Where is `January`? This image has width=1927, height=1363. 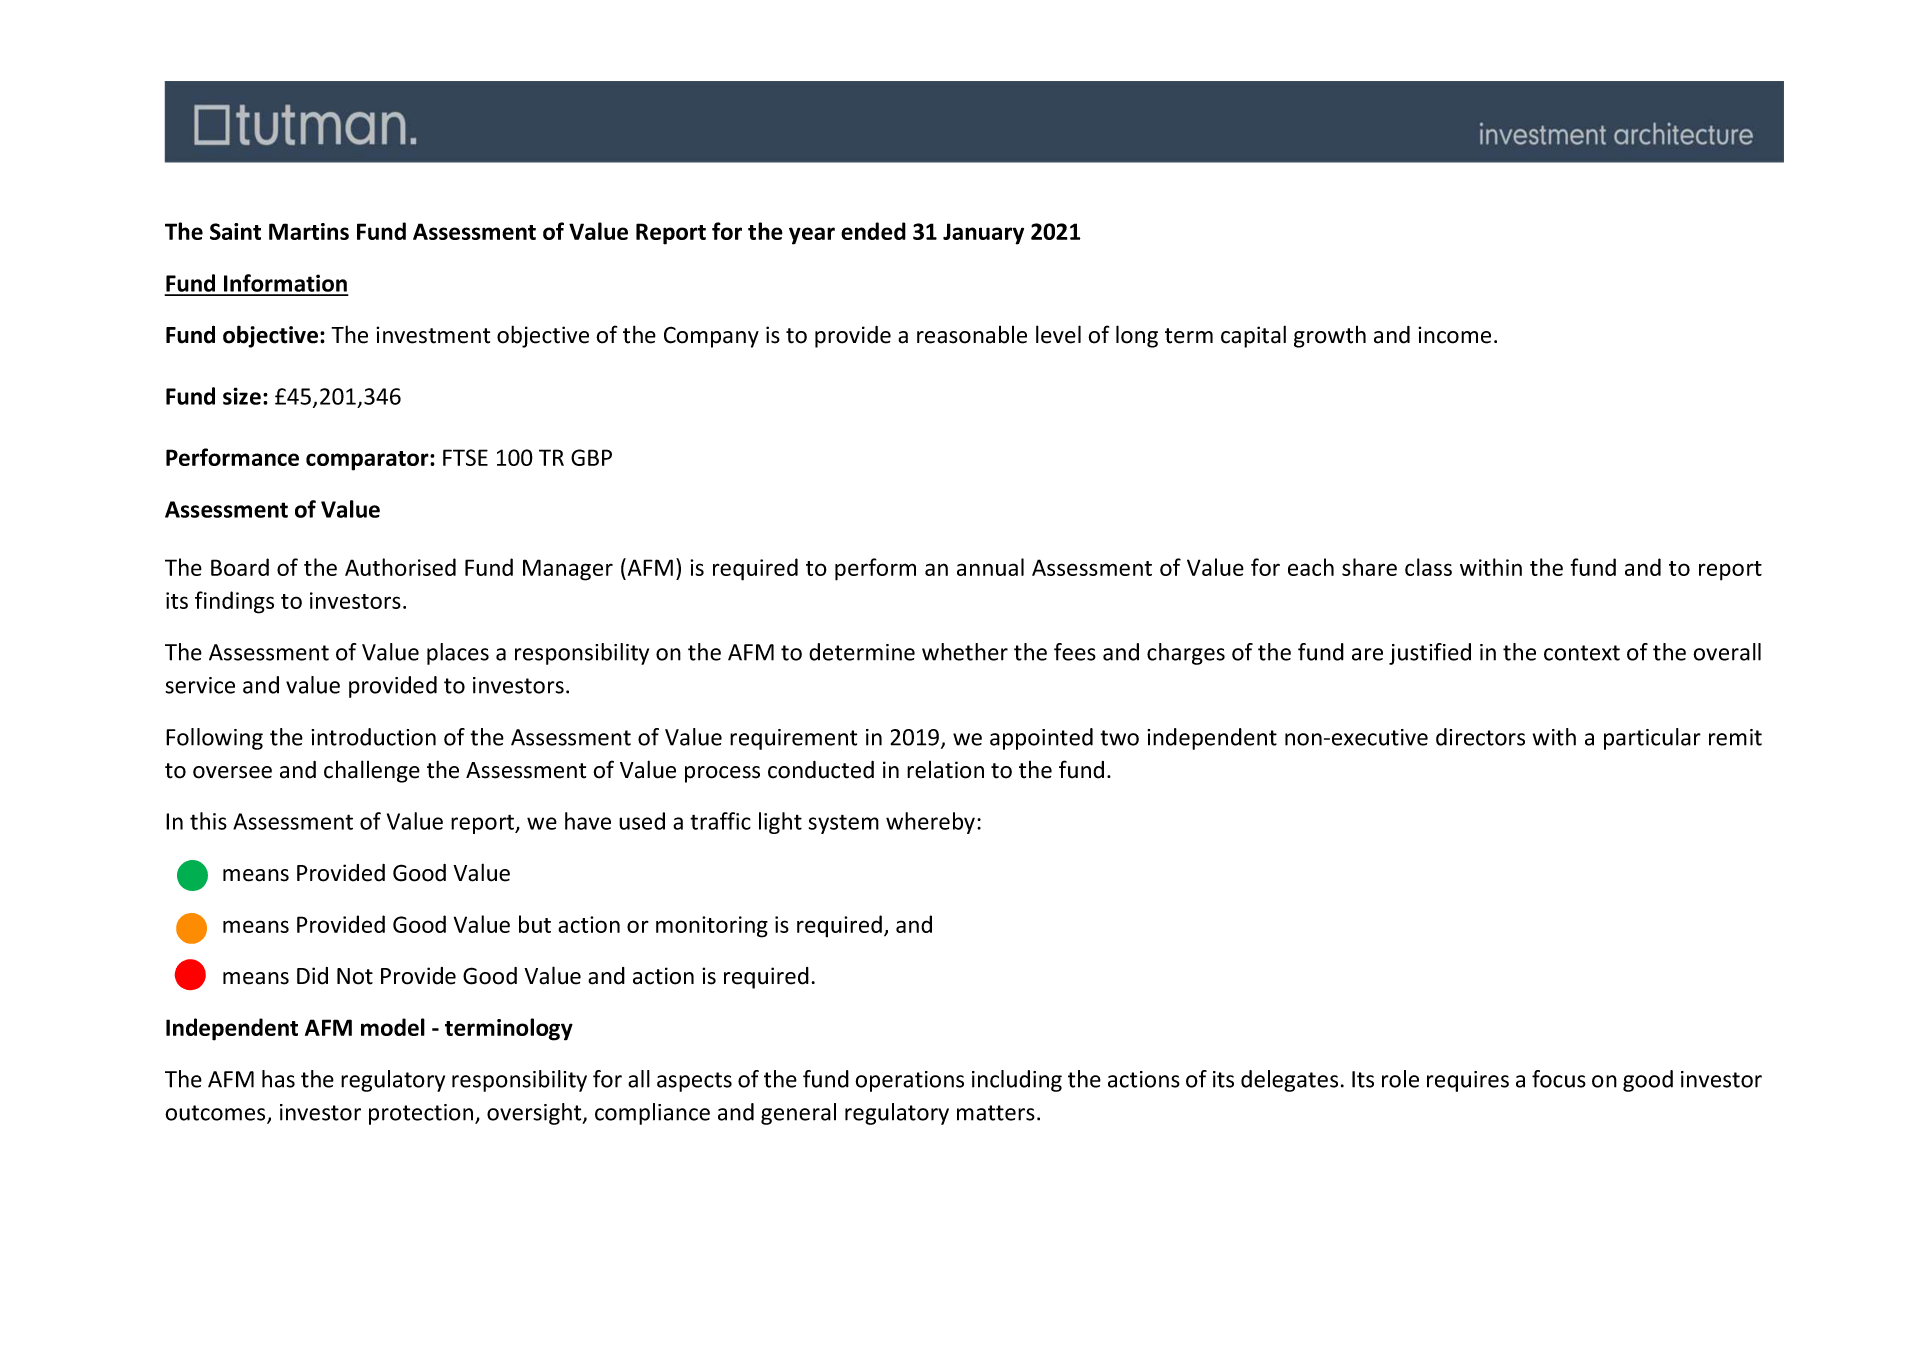
January is located at coordinates (983, 234).
